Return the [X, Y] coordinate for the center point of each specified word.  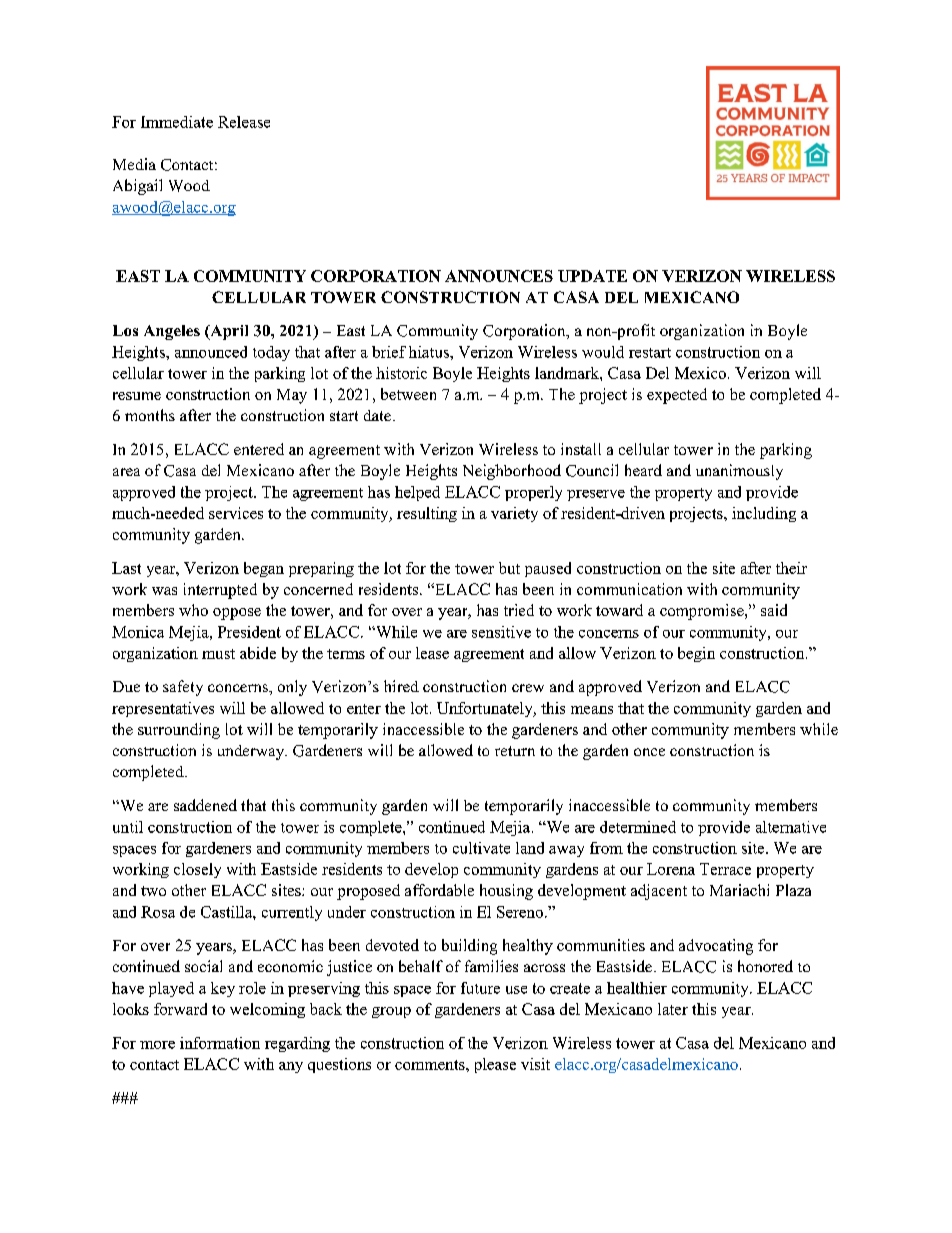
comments [431, 1065]
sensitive [501, 632]
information [220, 1043]
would [603, 352]
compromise [703, 612]
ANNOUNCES [499, 276]
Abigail [137, 187]
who [193, 610]
